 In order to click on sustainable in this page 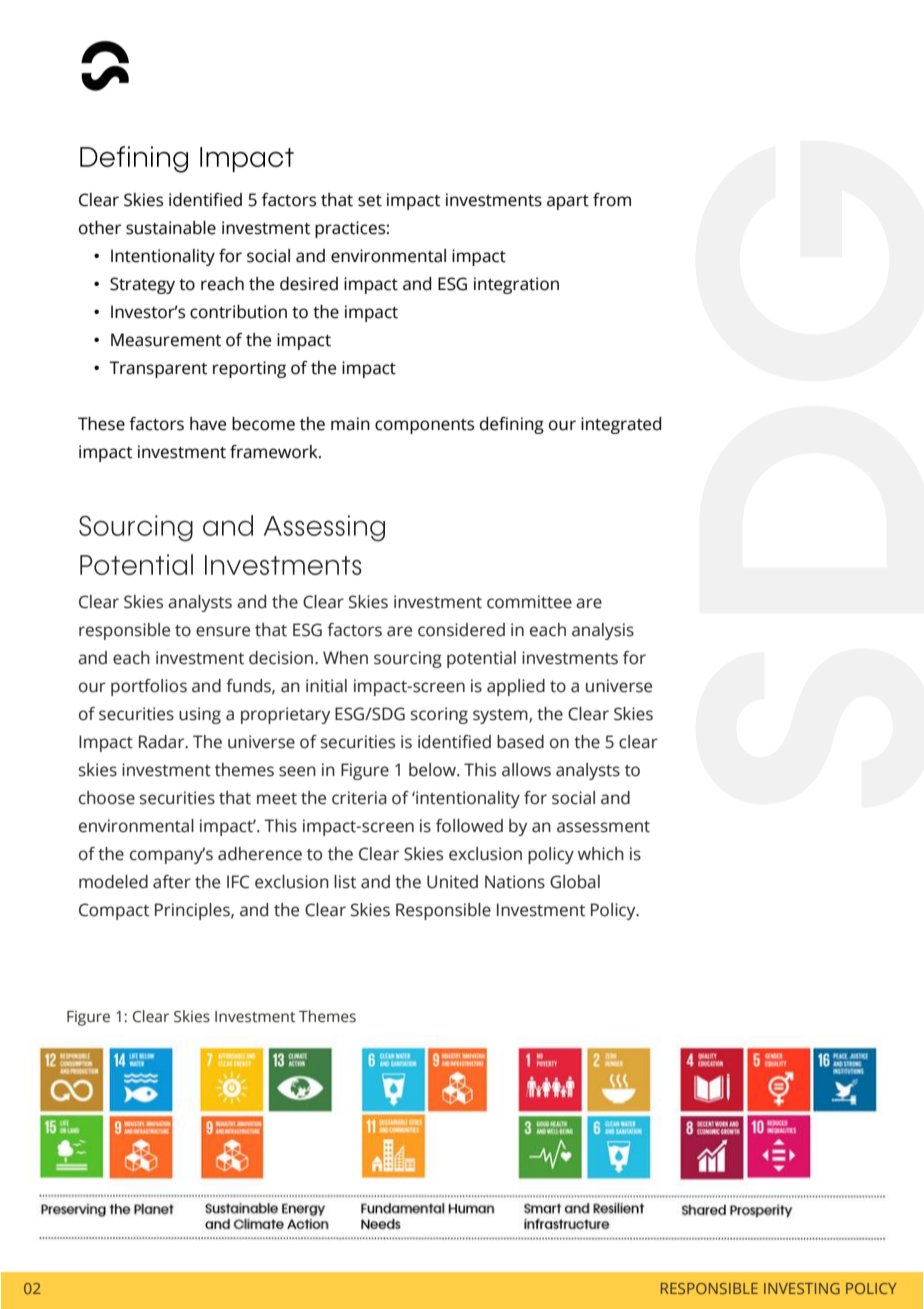, I will do `click(171, 228)`.
